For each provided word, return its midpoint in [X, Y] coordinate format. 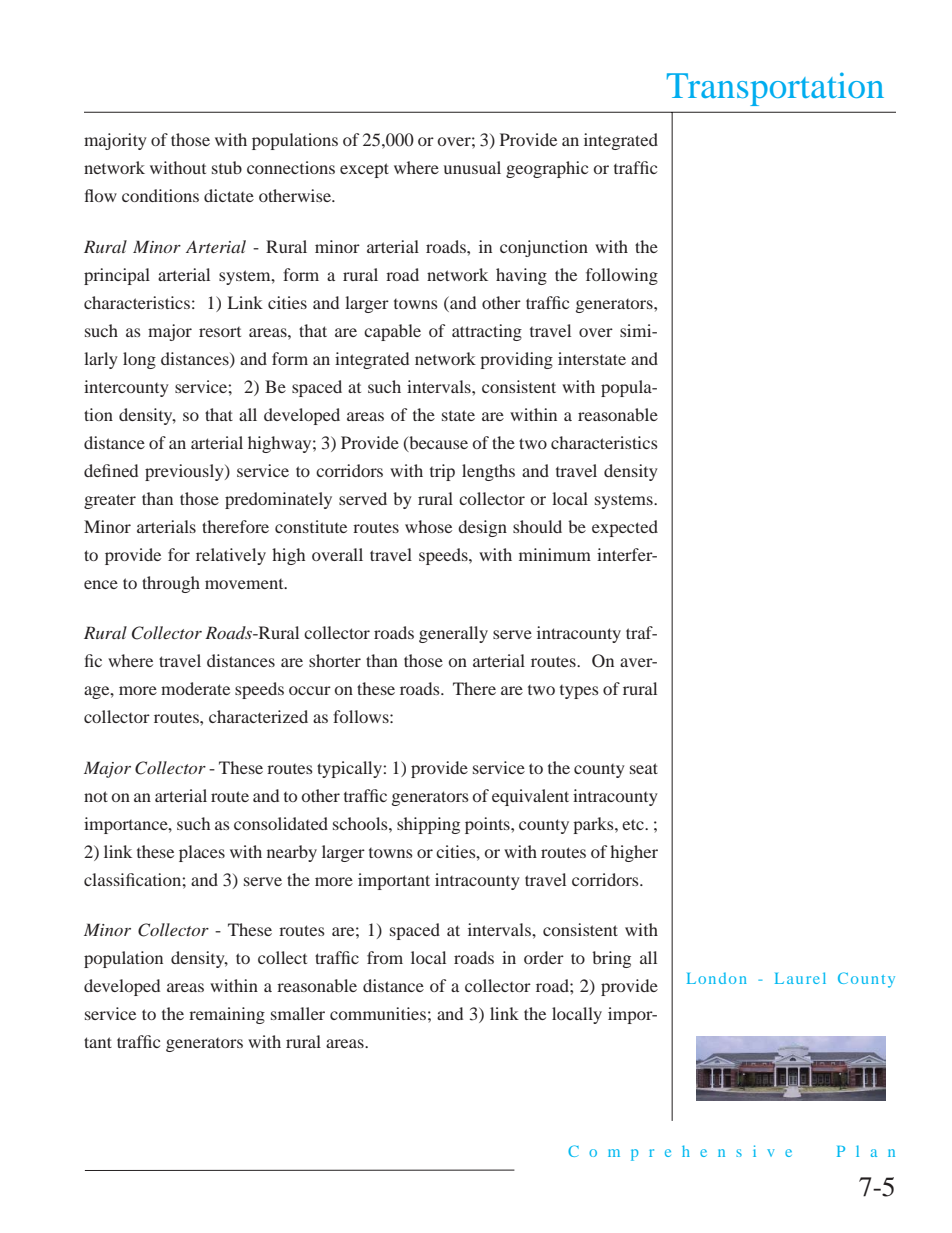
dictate [229, 195]
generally [453, 634]
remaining [227, 1015]
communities [378, 1013]
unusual [472, 167]
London [717, 978]
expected [625, 528]
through [171, 584]
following [622, 276]
